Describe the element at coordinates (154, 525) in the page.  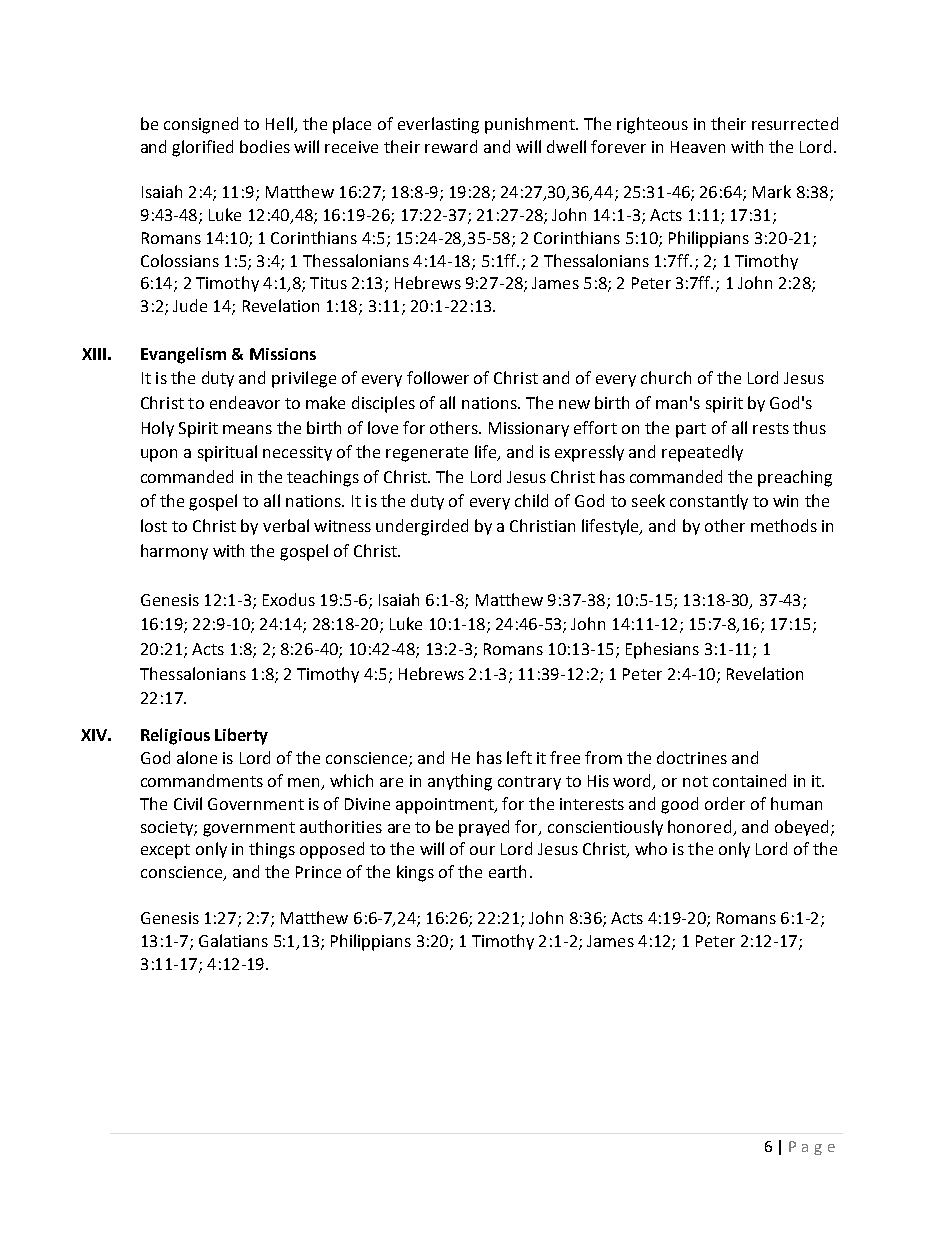
I see `lost` at that location.
